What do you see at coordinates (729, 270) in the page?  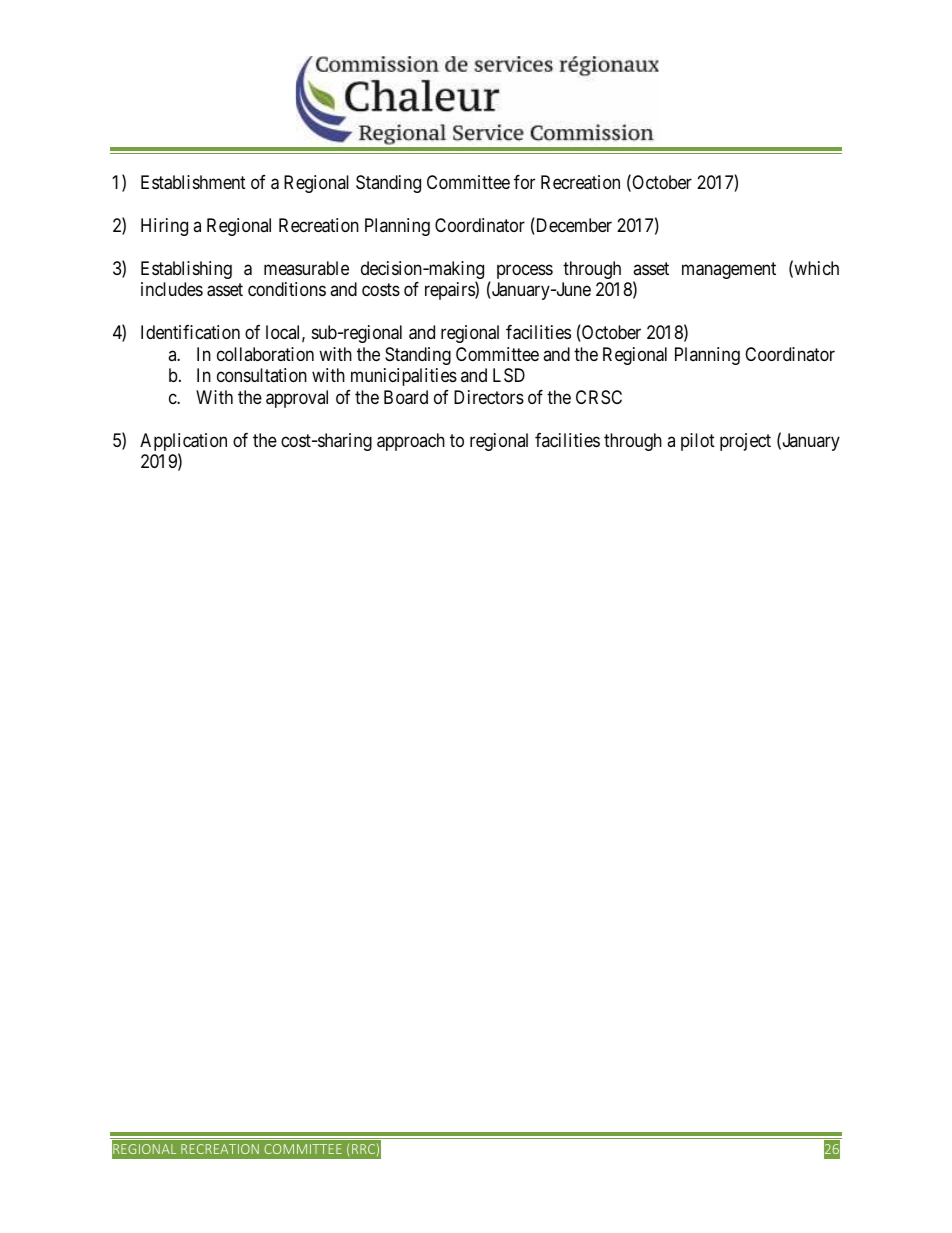 I see `management` at bounding box center [729, 270].
